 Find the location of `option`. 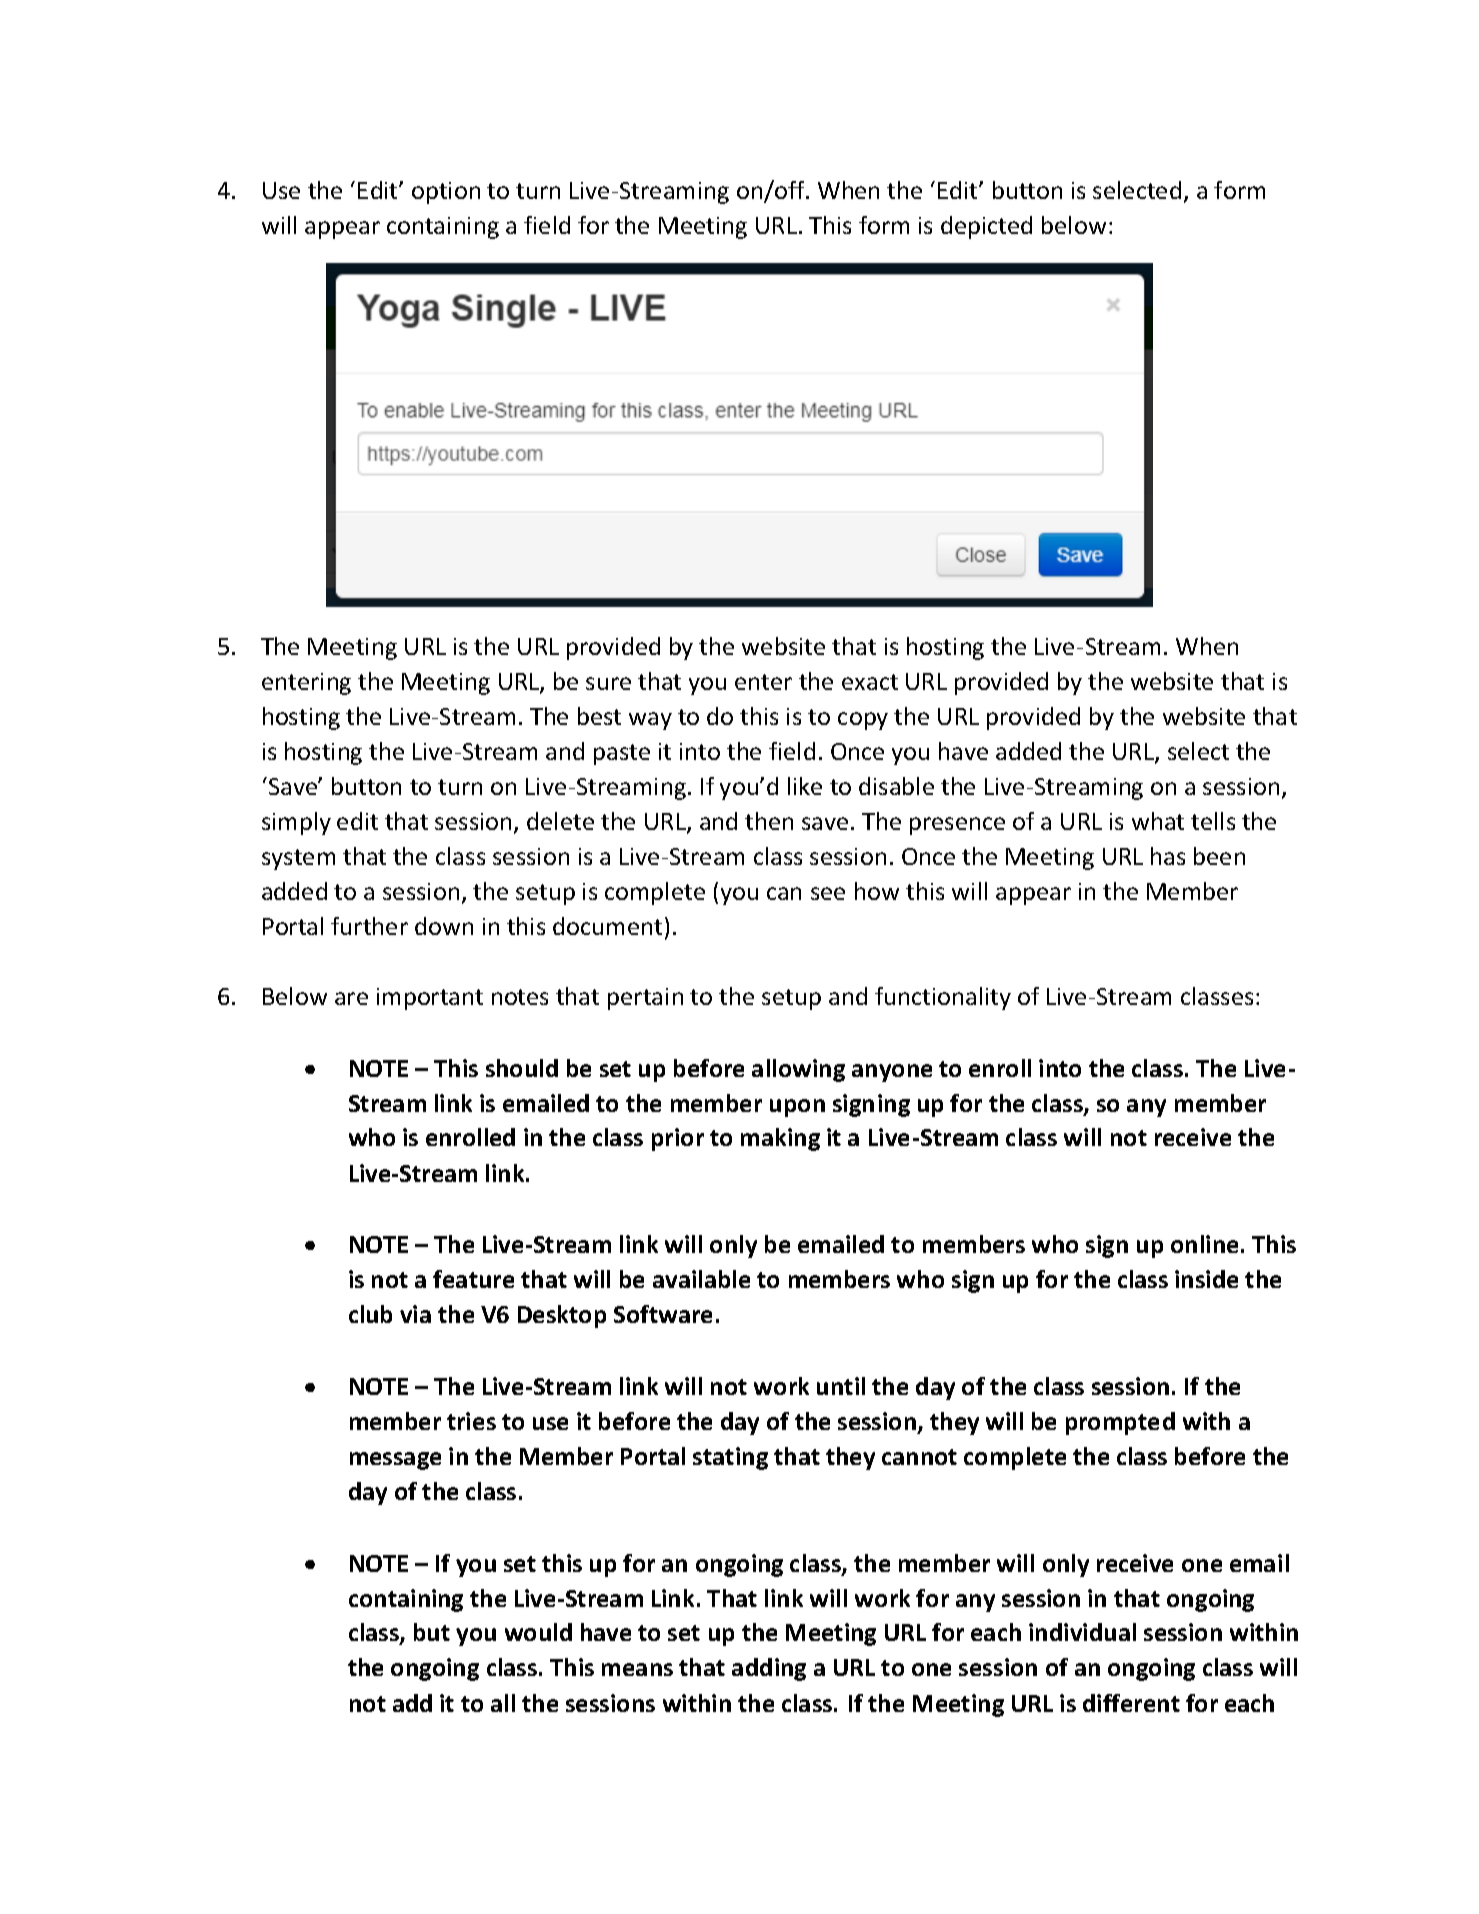

option is located at coordinates (446, 193).
